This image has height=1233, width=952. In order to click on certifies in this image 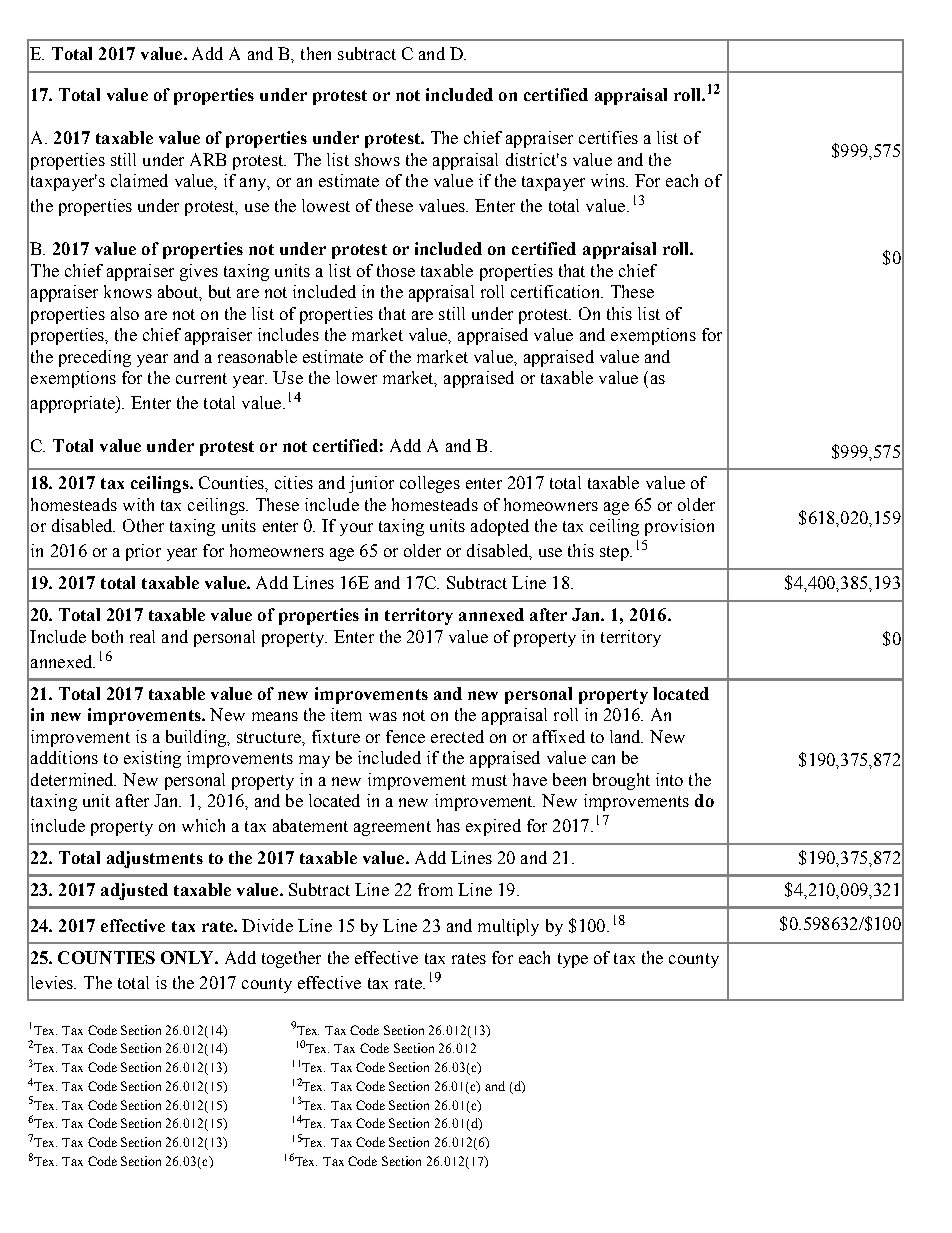, I will do `click(608, 137)`.
